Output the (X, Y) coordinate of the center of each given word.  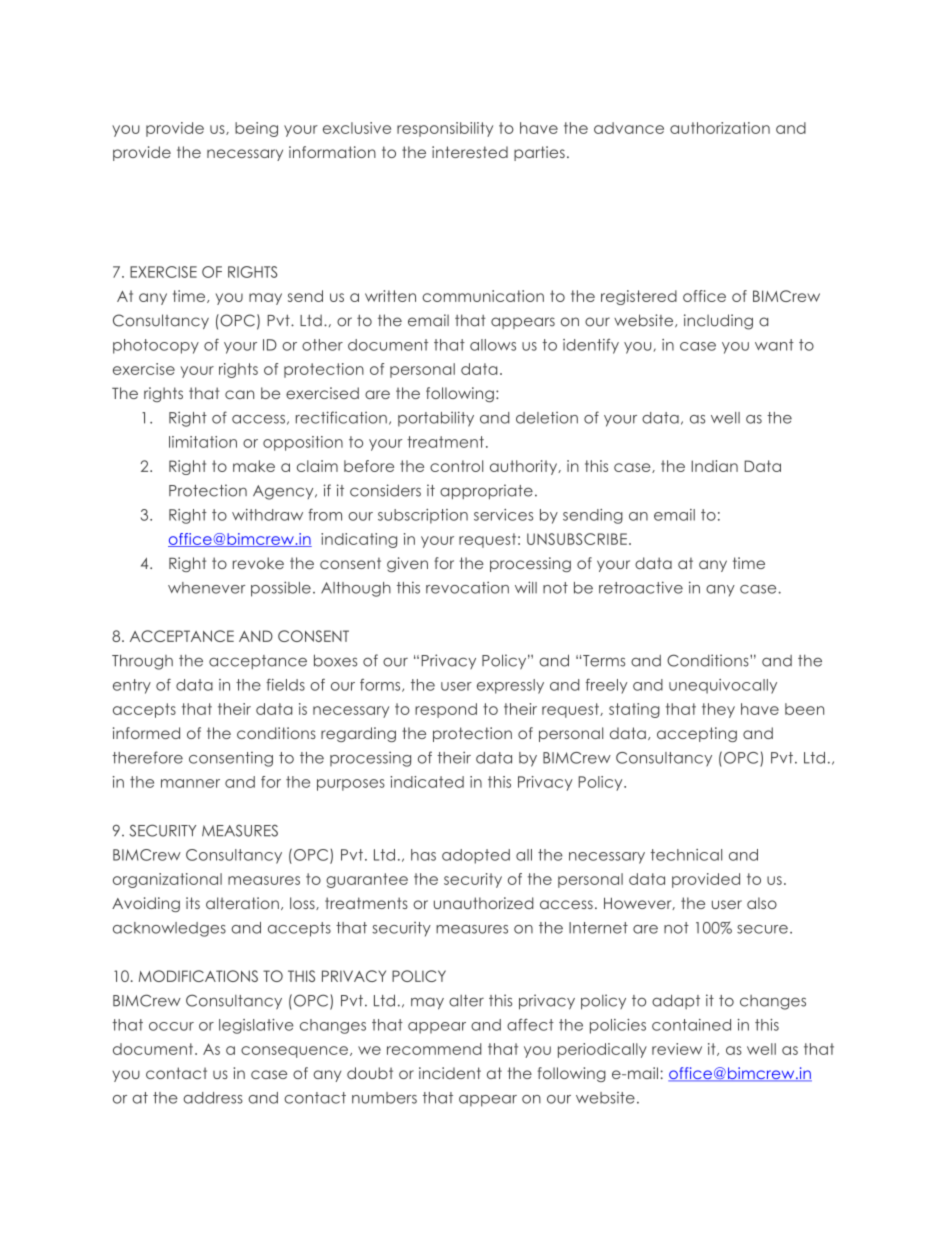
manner (190, 783)
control (456, 466)
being (256, 129)
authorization (720, 128)
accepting (697, 734)
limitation (203, 442)
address (213, 1098)
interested (470, 152)
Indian (714, 466)
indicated (427, 782)
